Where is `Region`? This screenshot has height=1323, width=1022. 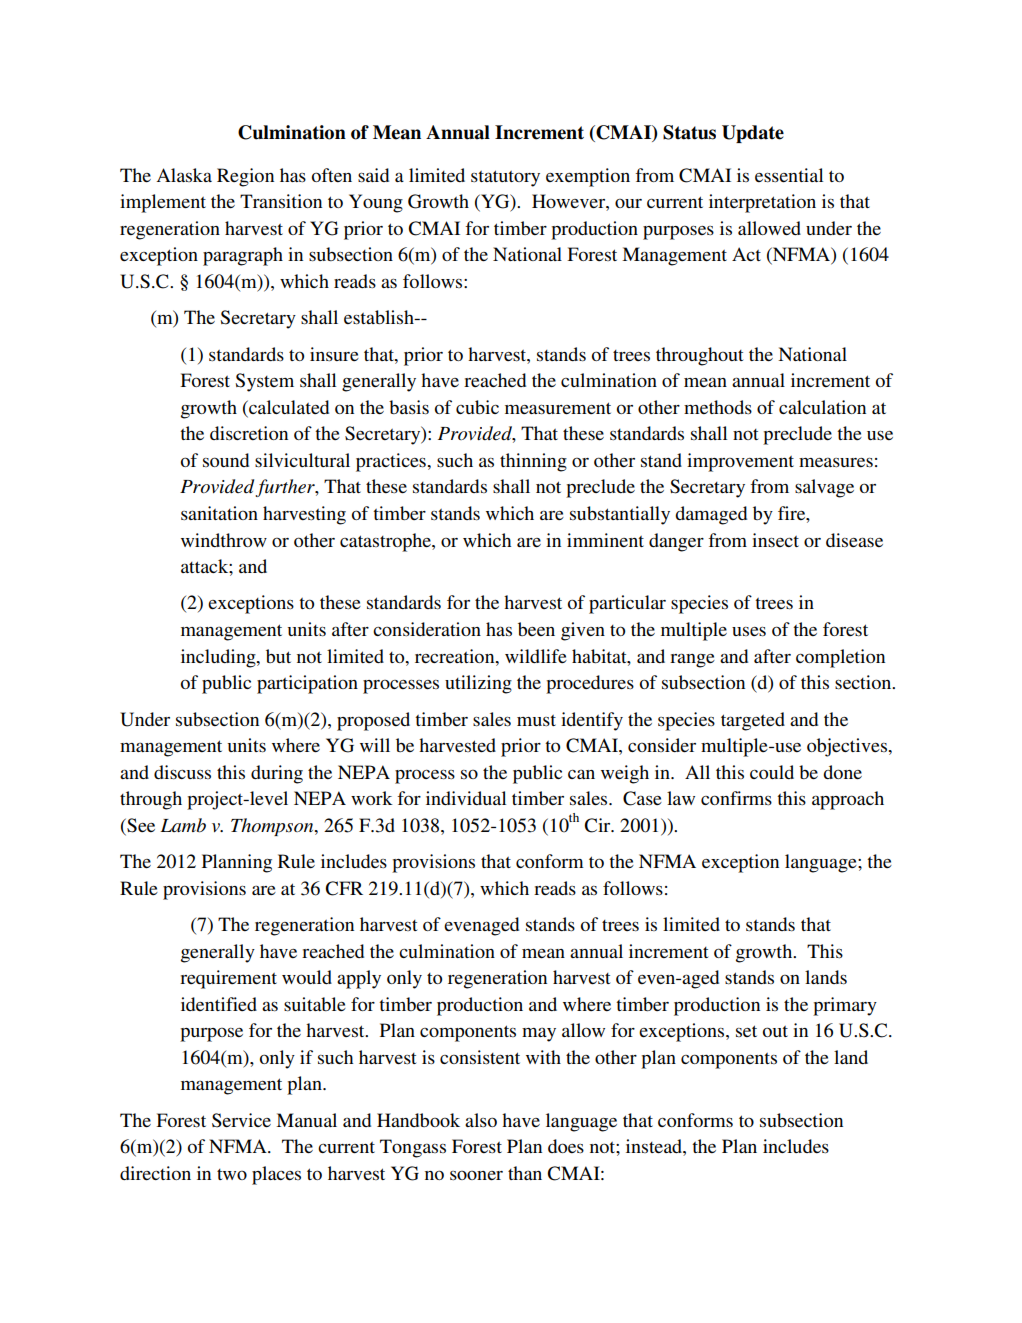 Region is located at coordinates (245, 177).
